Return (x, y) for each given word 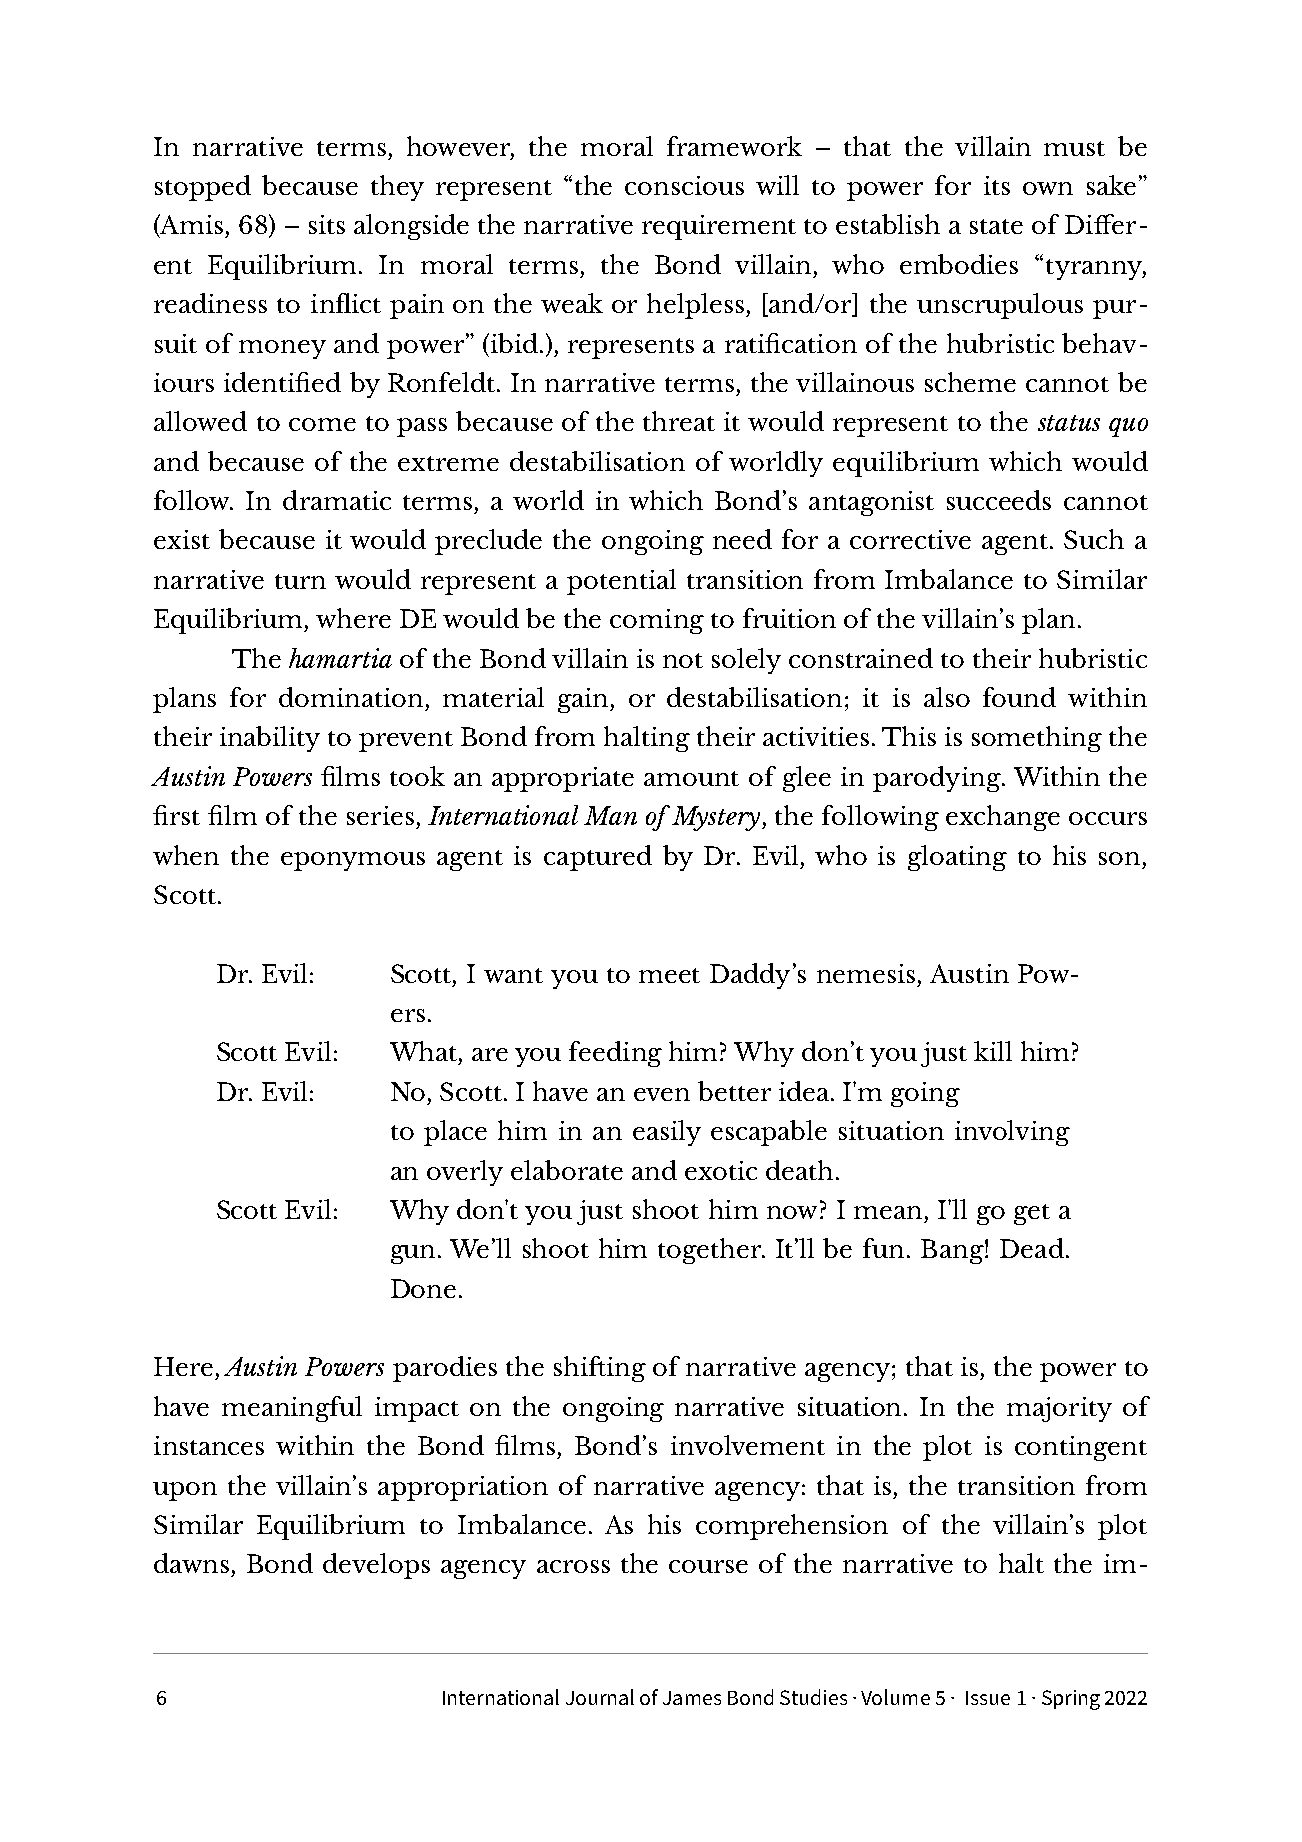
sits (327, 224)
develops (376, 1566)
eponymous (353, 861)
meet (669, 975)
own (1048, 188)
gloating (957, 858)
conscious (684, 185)
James (692, 1698)
